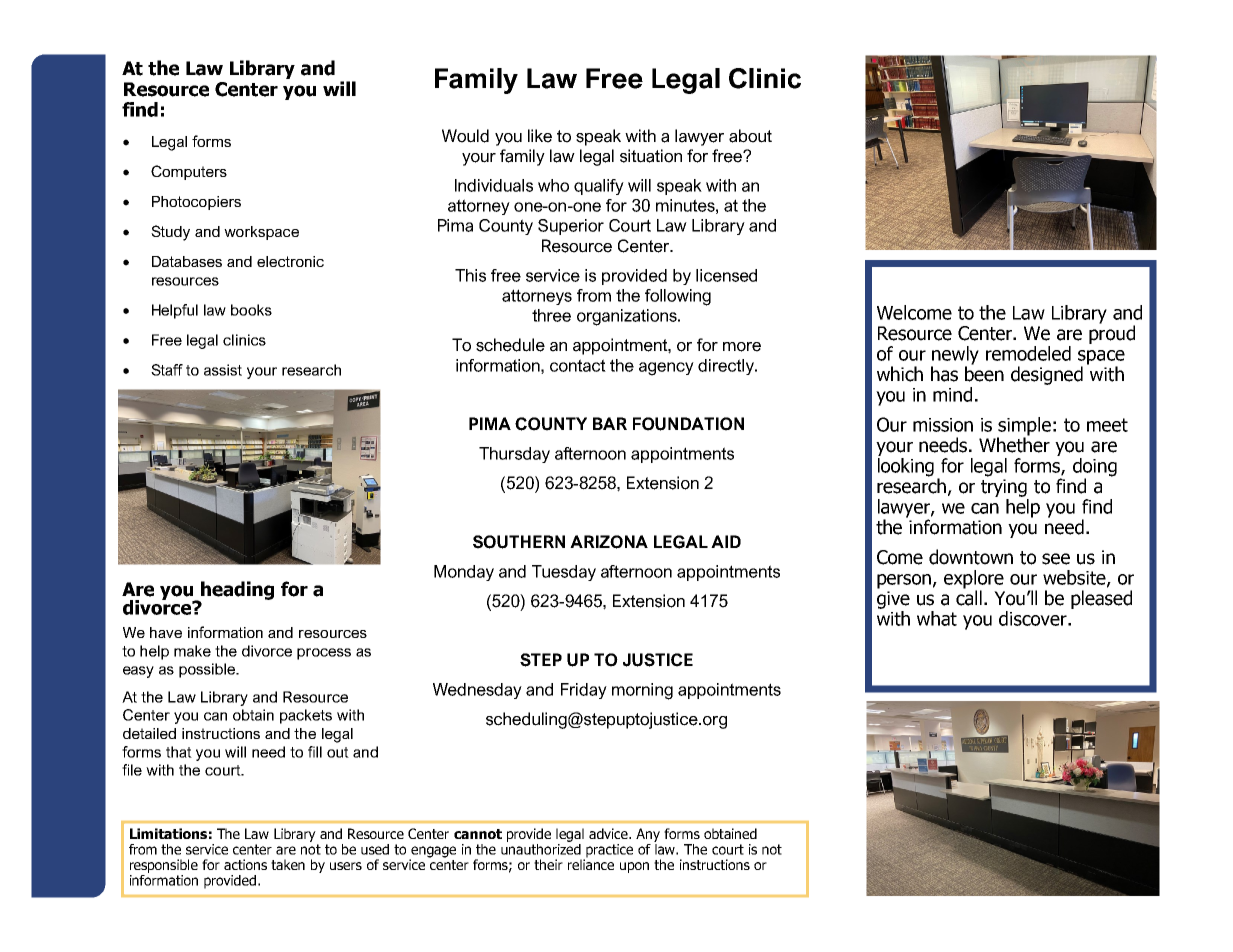 The width and height of the image is (1233, 952). Describe the element at coordinates (236, 591) in the image. I see `heading` at that location.
